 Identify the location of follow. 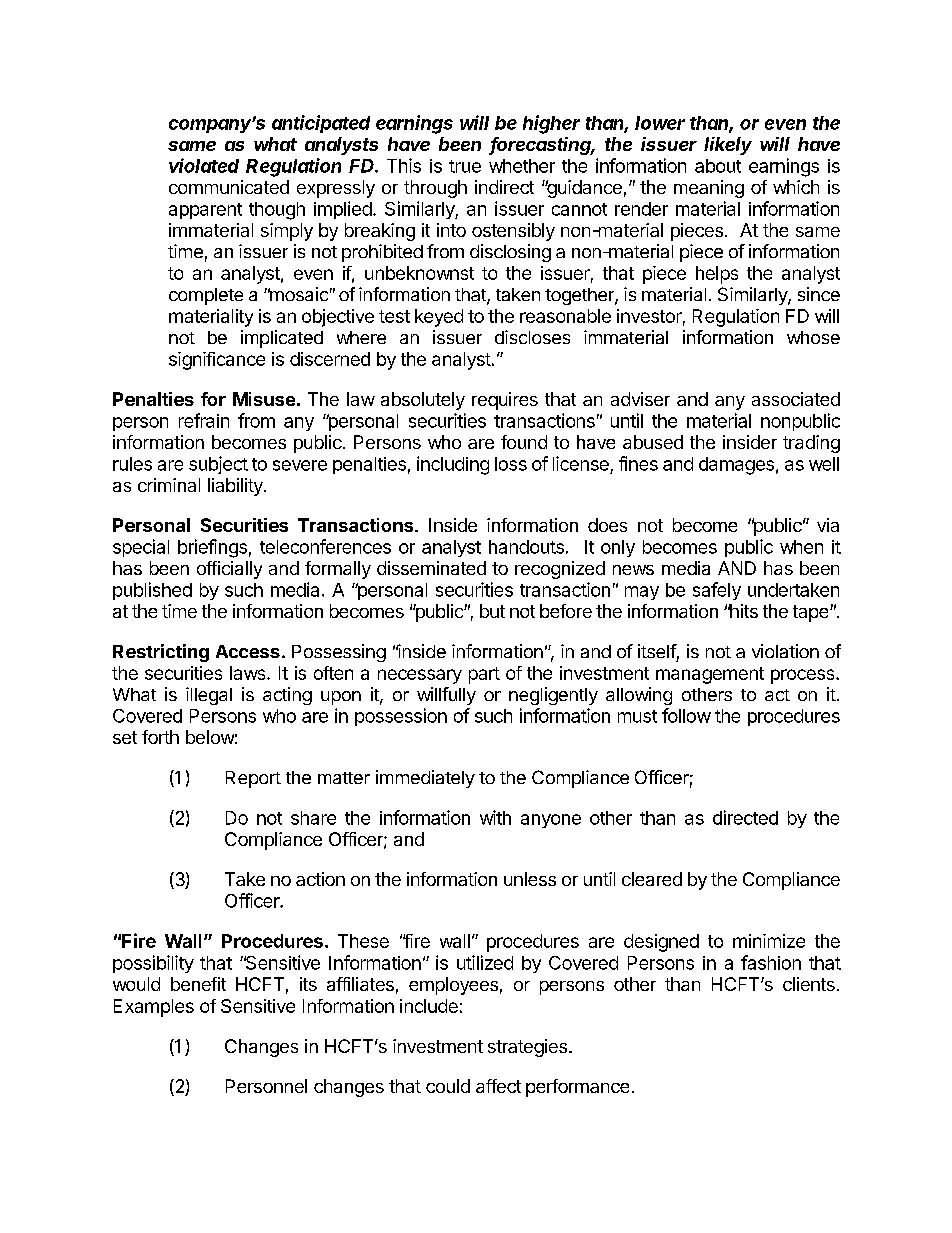
(686, 715).
